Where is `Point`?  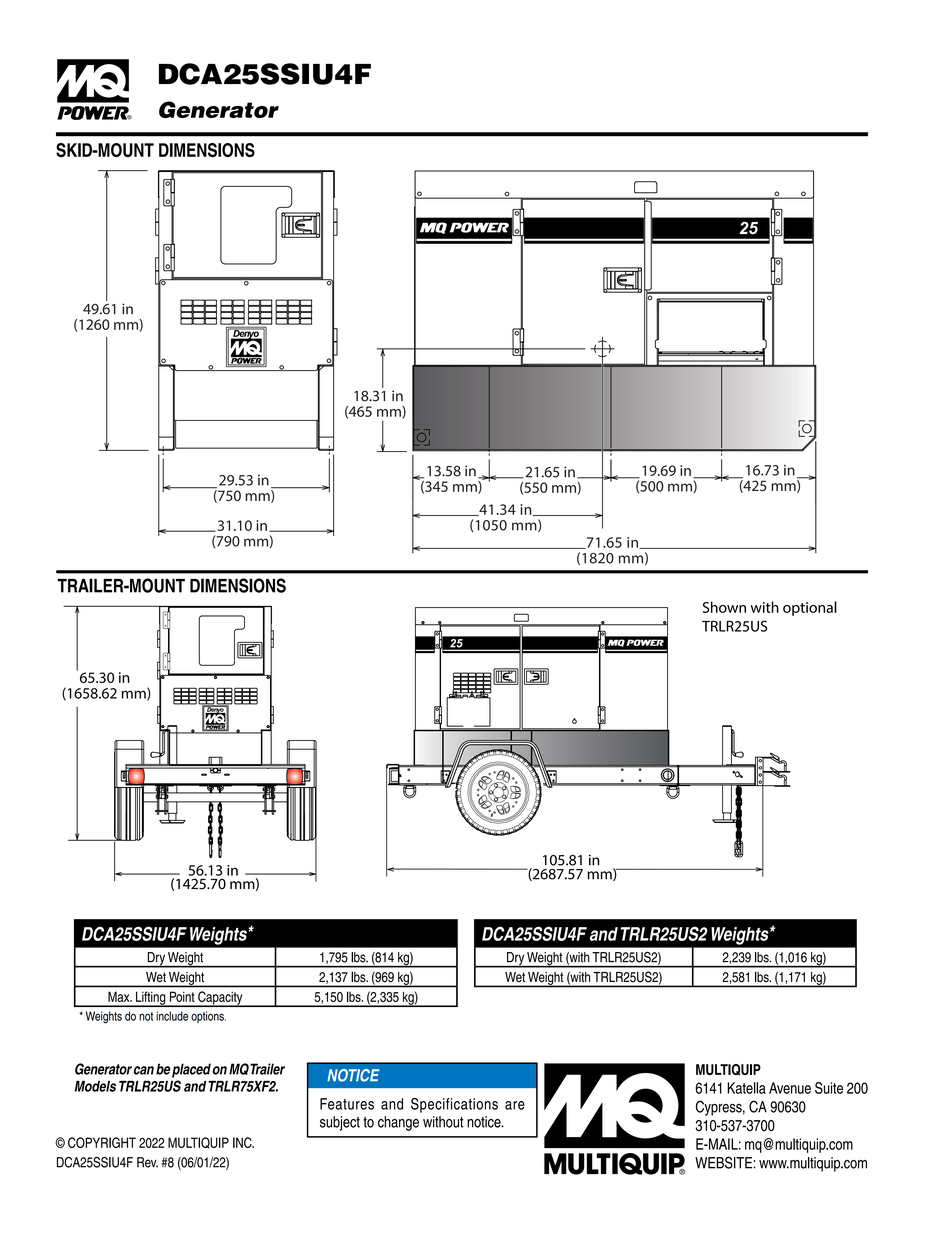 Point is located at coordinates (182, 997).
